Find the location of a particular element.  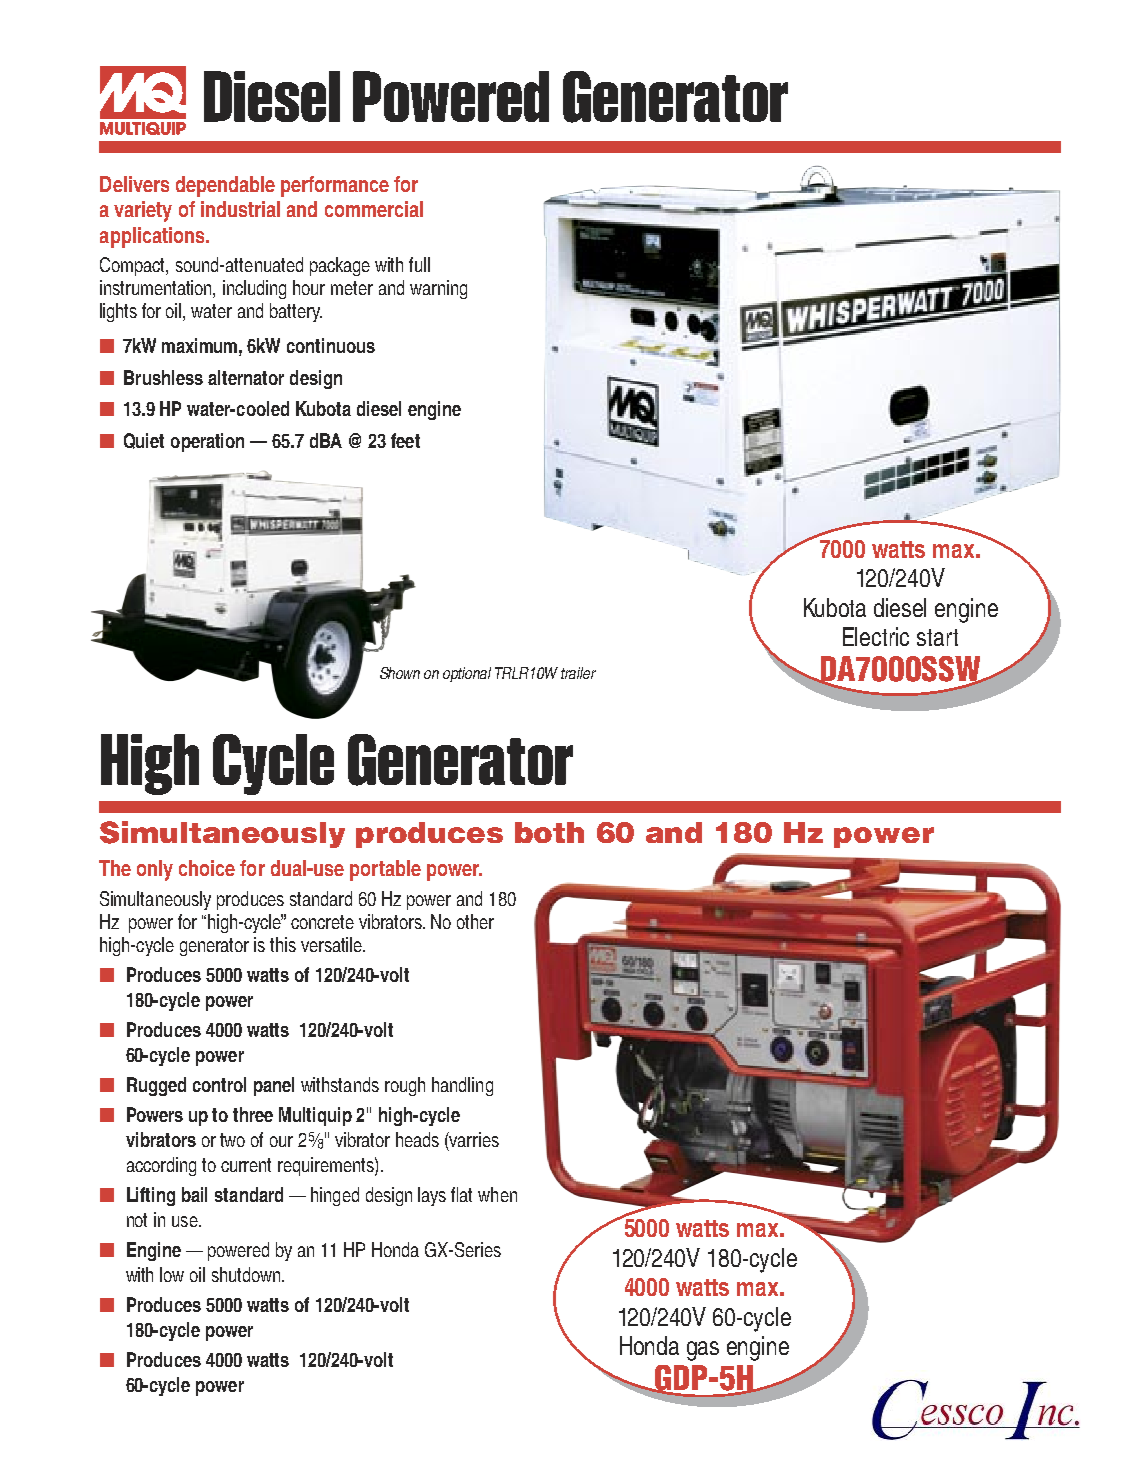

Electric is located at coordinates (876, 636).
